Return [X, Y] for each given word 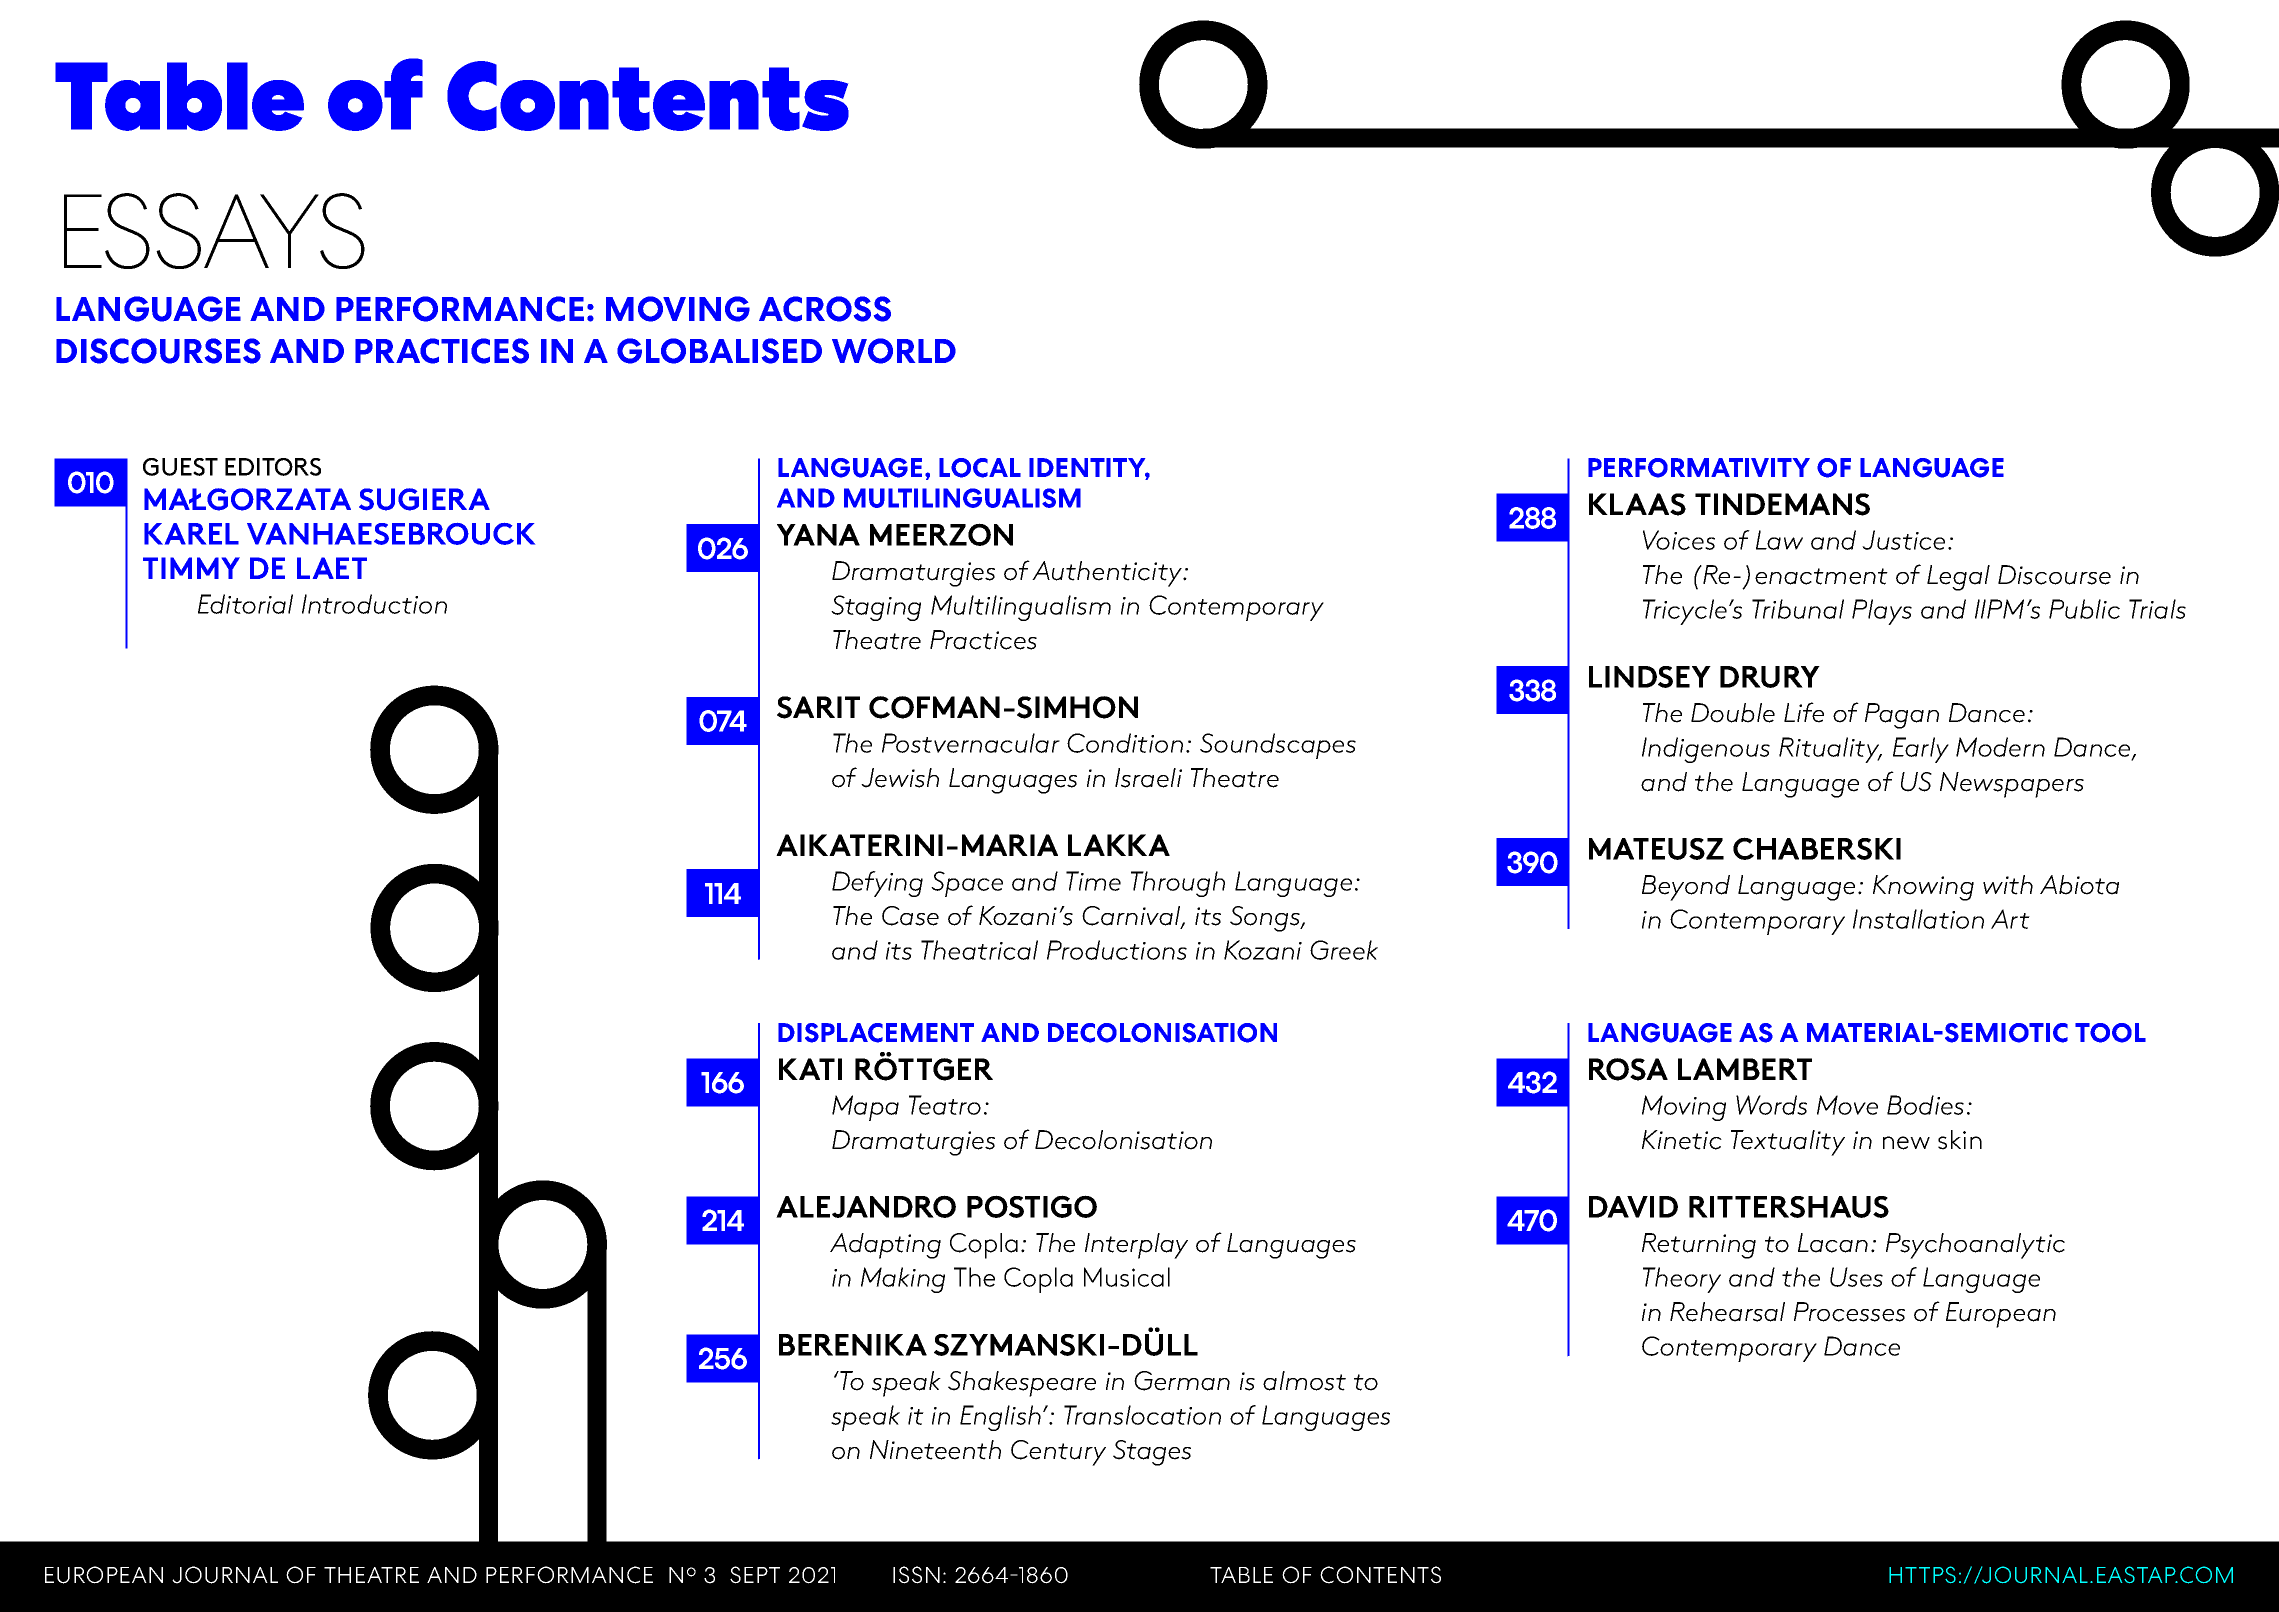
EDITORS [273, 467]
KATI [810, 1069]
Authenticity [1108, 574]
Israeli [1148, 778]
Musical [1127, 1277]
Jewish [900, 778]
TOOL [2110, 1033]
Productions [1117, 950]
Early [1921, 750]
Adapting [885, 1246]
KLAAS [1637, 504]
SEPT [755, 1575]
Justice [1903, 540]
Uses [1856, 1277]
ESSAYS [214, 231]
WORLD [894, 351]
